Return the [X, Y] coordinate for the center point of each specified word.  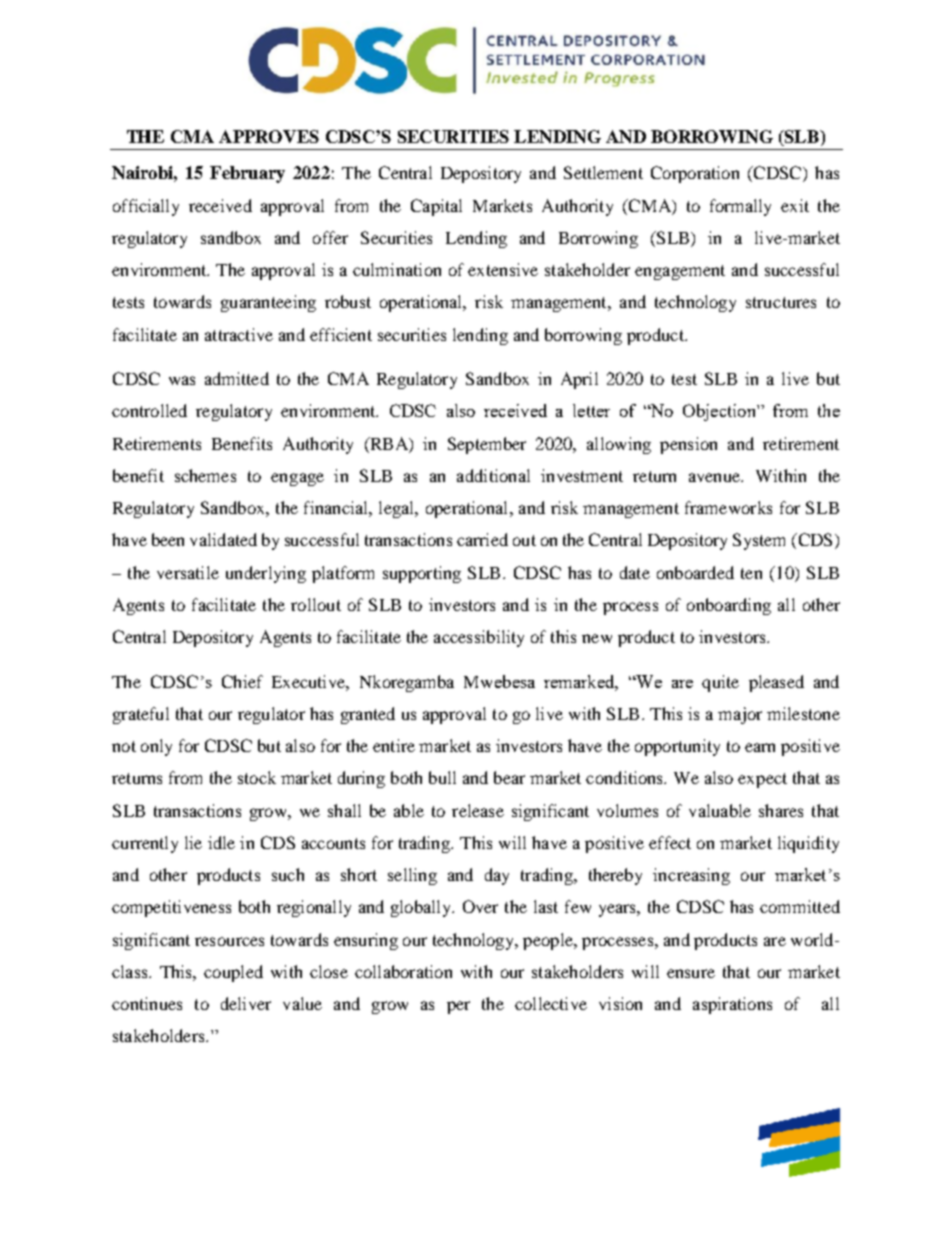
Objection [720, 412]
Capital [436, 207]
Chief [242, 681]
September [487, 445]
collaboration [403, 971]
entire [394, 745]
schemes [205, 475]
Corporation [695, 174]
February [247, 174]
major [740, 715]
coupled [233, 973]
